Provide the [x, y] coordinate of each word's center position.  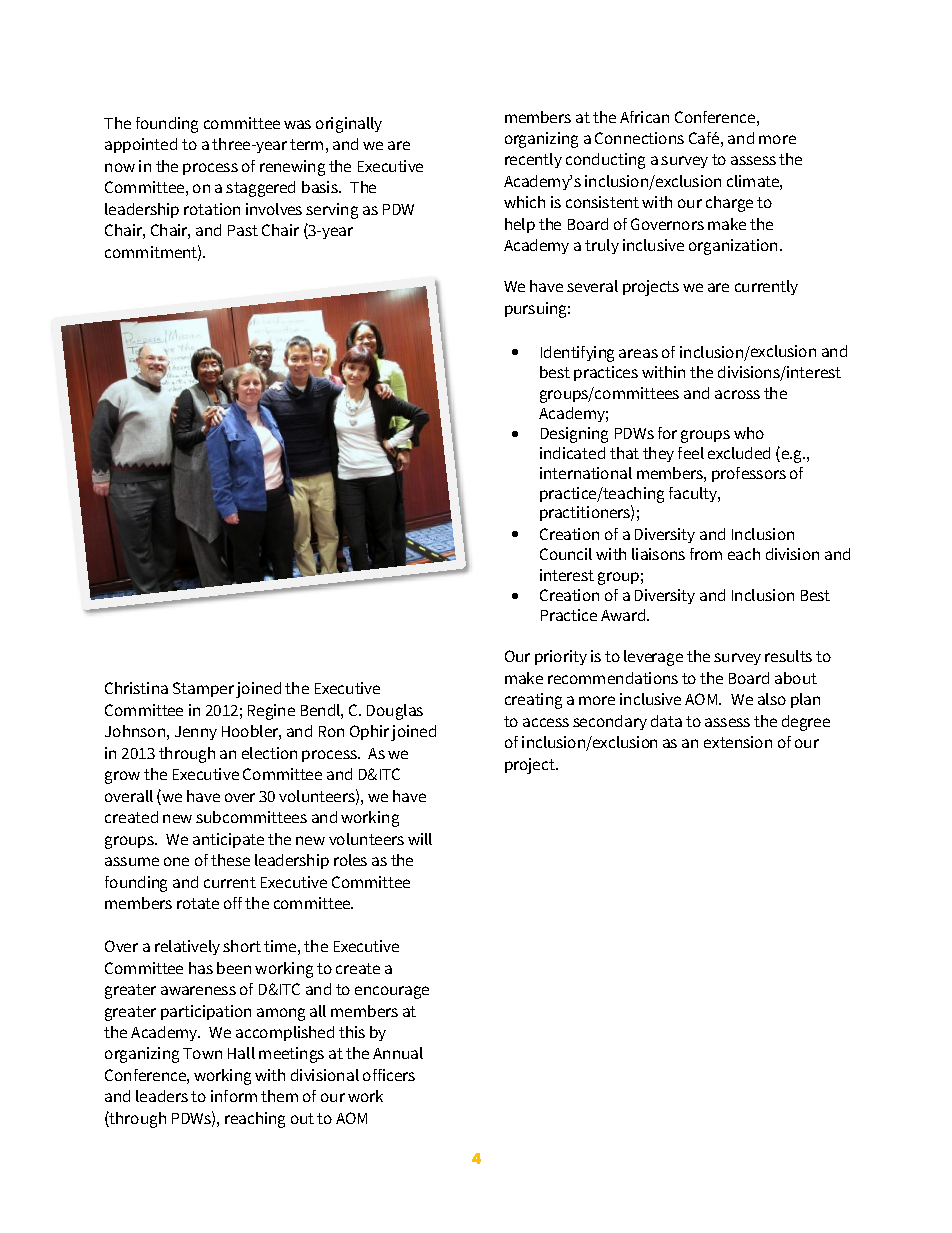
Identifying [577, 354]
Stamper [203, 689]
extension [738, 742]
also [772, 699]
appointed [141, 145]
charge [729, 204]
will [420, 839]
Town [202, 1053]
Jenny [196, 733]
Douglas [395, 712]
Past [243, 230]
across [737, 394]
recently [533, 160]
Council [566, 554]
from [706, 554]
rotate [198, 903]
